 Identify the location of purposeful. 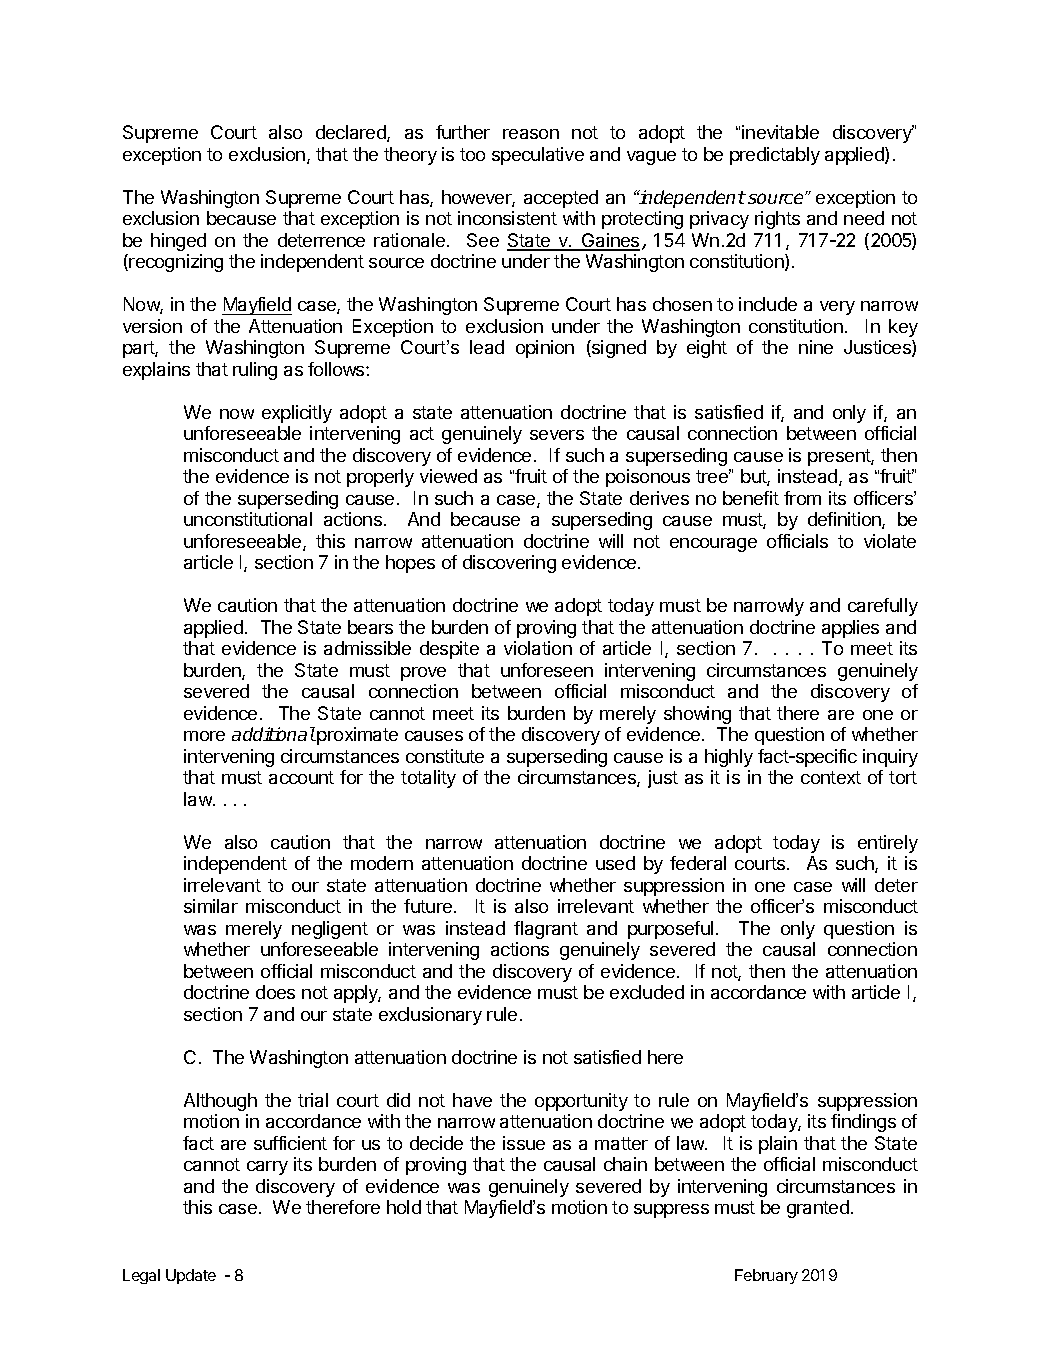
(670, 930).
